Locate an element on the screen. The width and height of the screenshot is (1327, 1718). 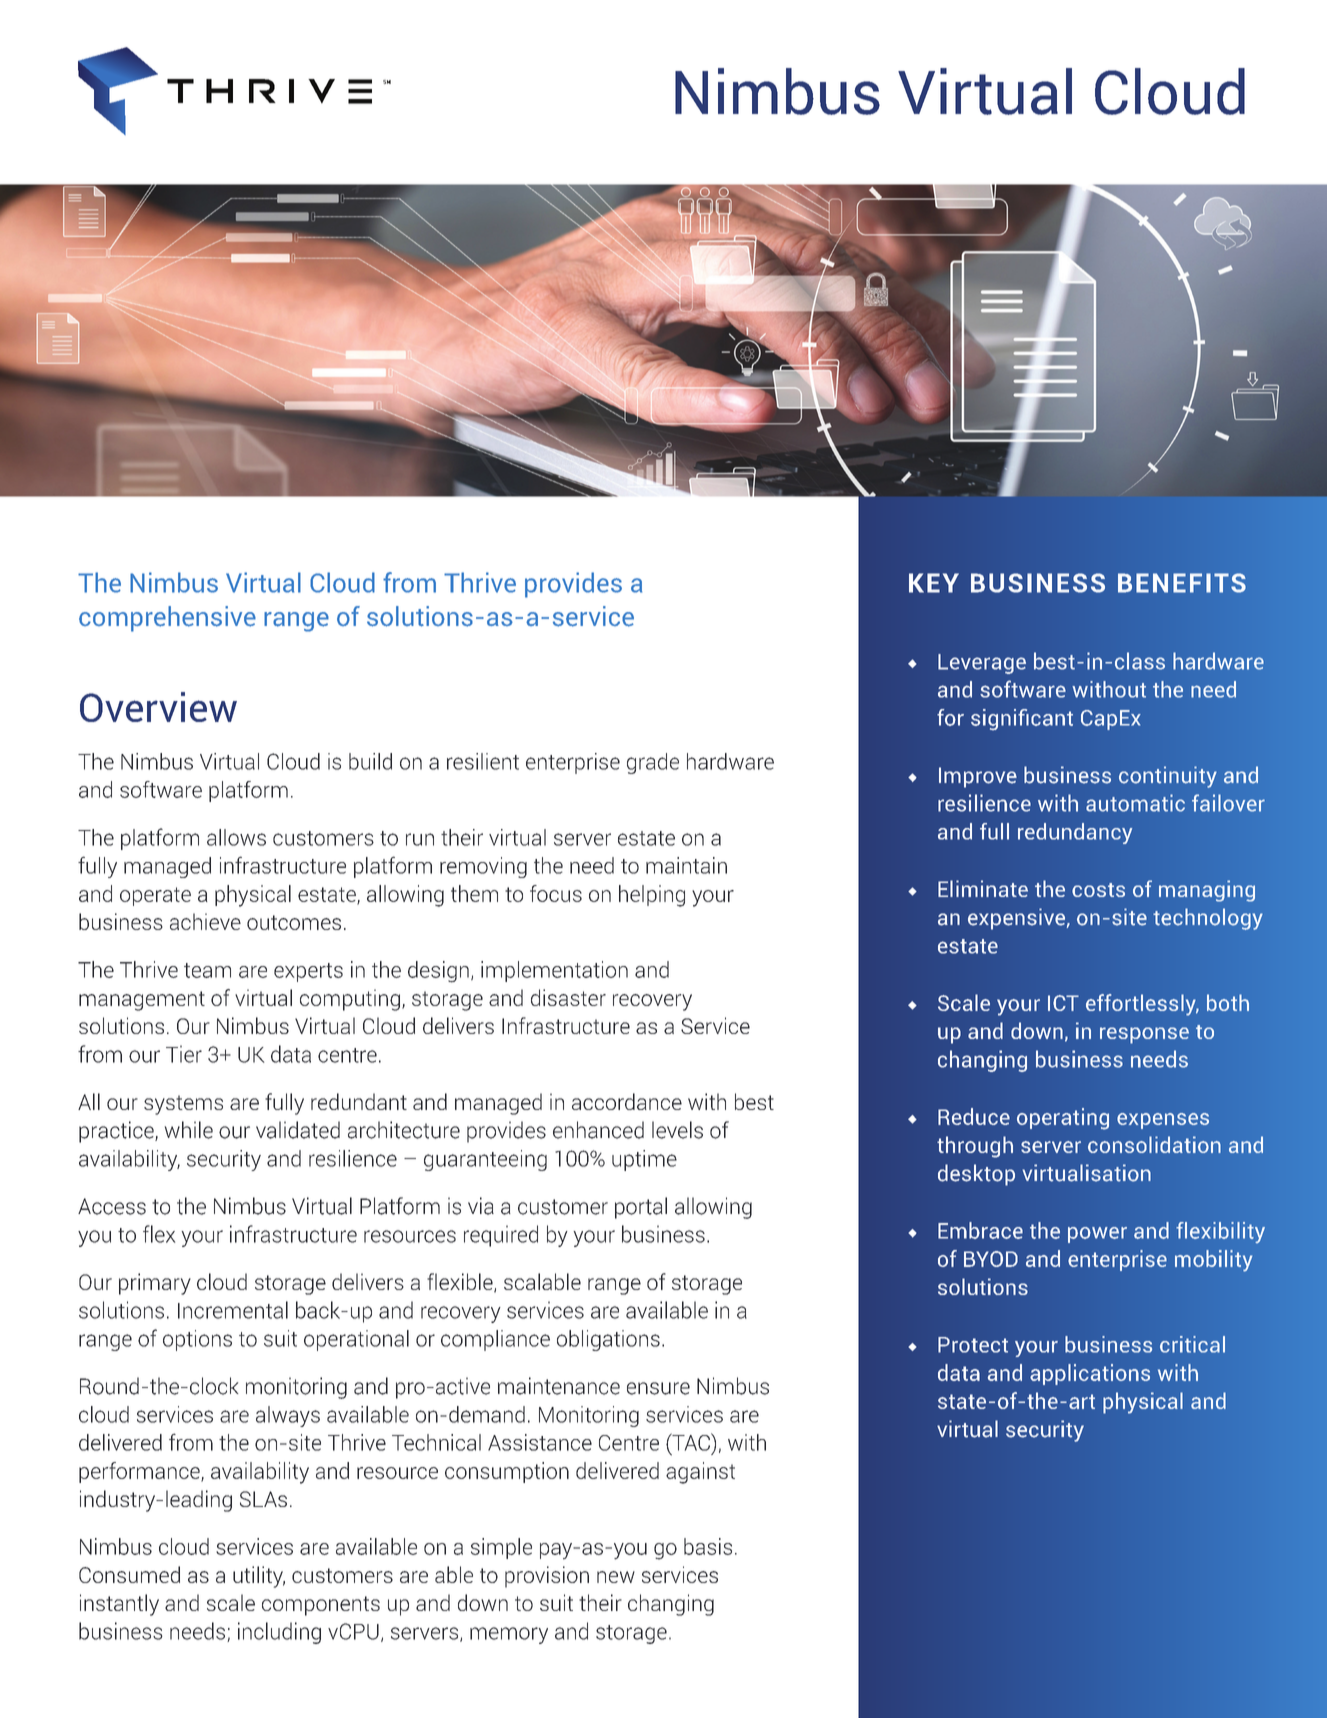
new is located at coordinates (616, 1577).
